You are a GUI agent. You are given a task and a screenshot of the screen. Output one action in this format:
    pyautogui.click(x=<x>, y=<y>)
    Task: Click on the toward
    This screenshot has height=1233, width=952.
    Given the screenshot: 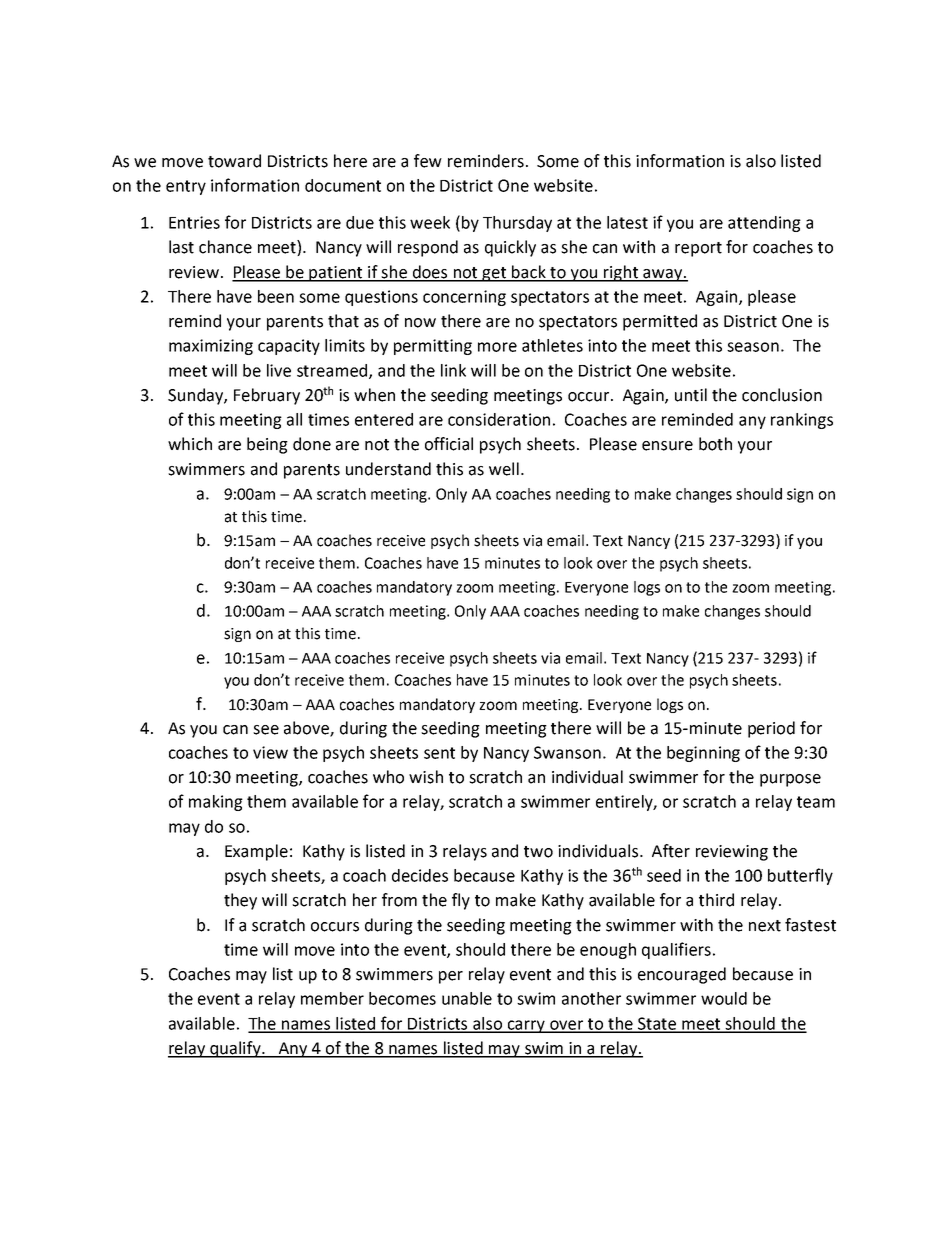 What is the action you would take?
    pyautogui.click(x=234, y=161)
